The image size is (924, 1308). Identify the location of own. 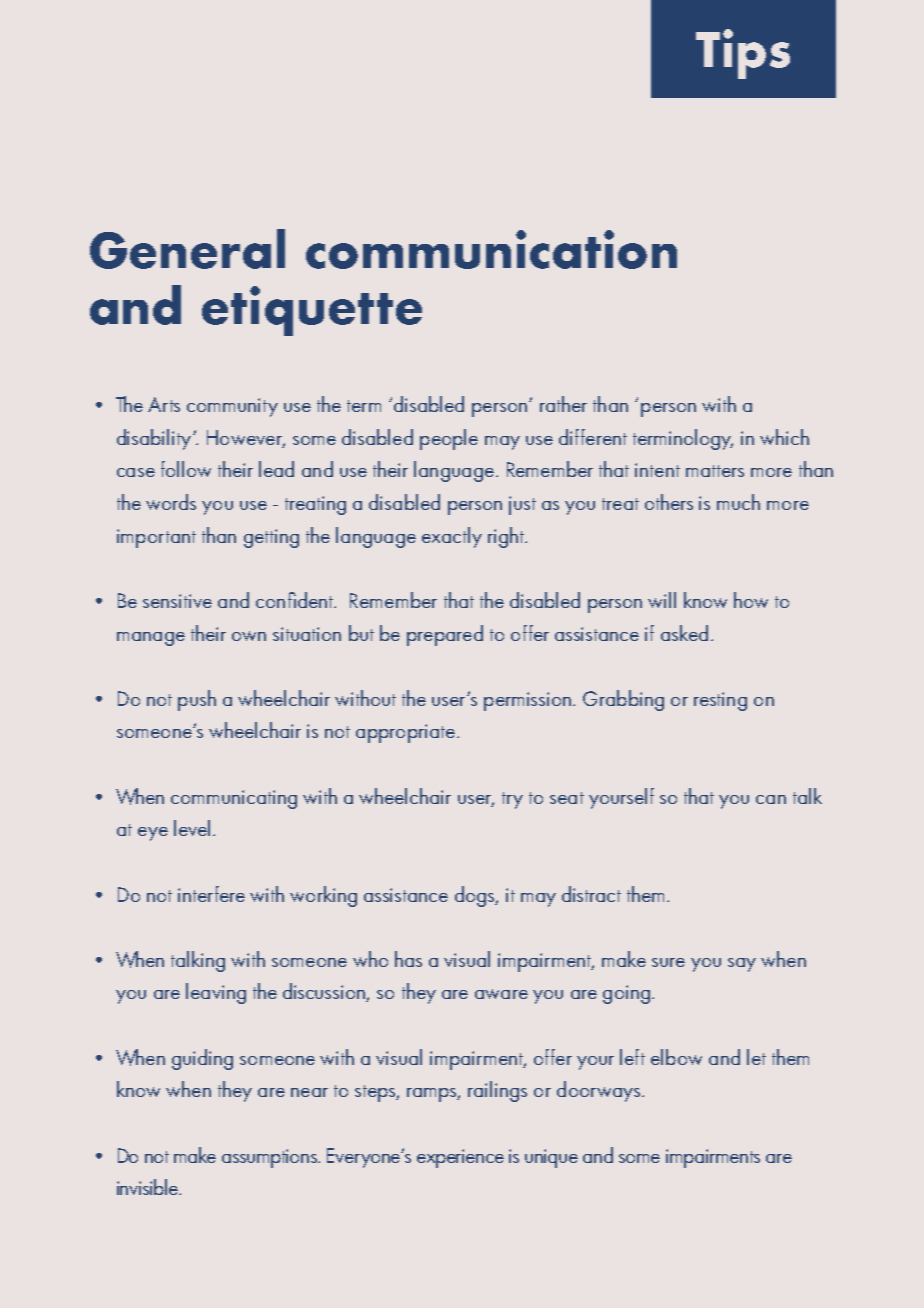
(249, 636).
